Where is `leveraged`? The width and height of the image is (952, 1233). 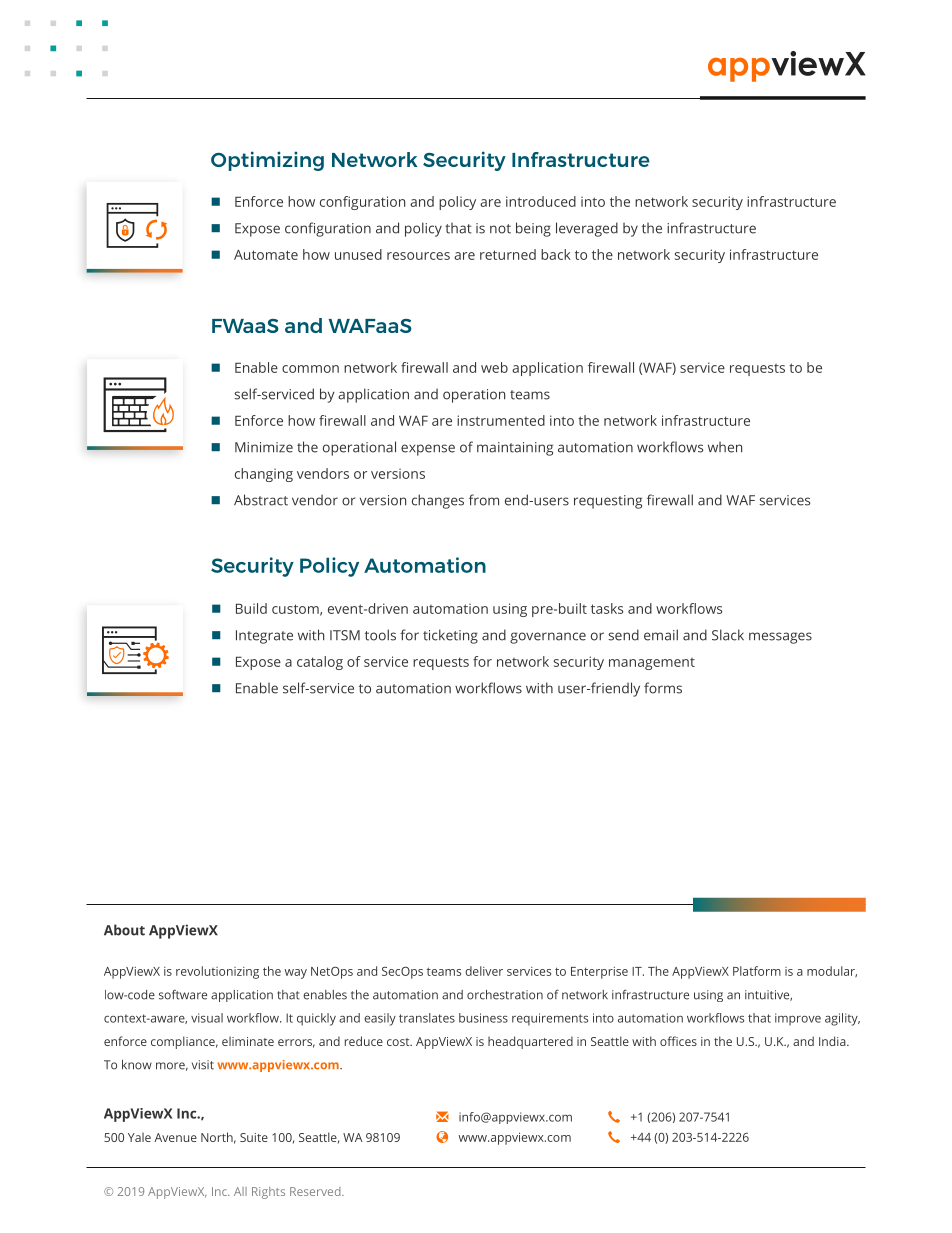 leveraged is located at coordinates (587, 229).
